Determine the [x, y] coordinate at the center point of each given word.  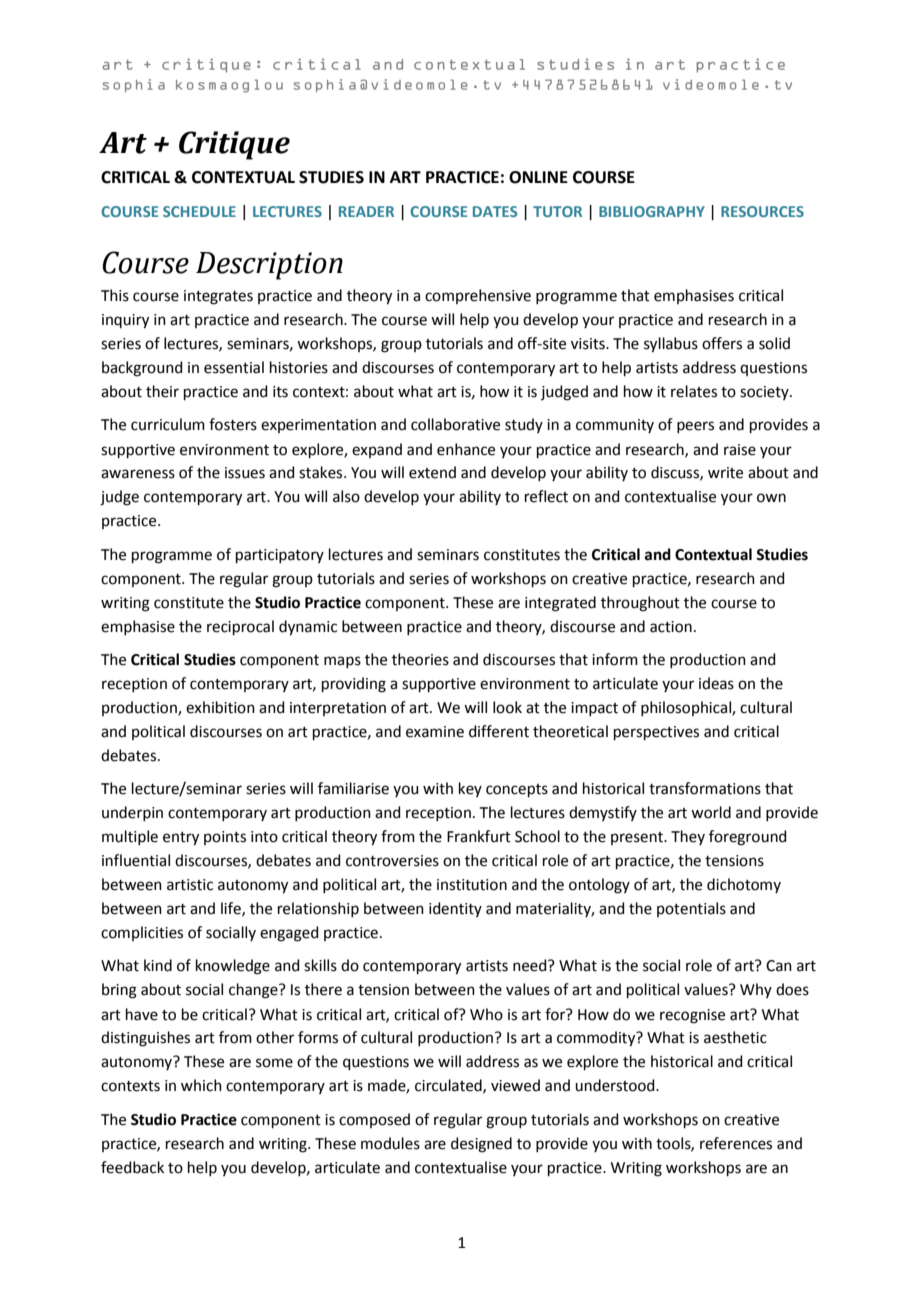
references [736, 1143]
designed [481, 1145]
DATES [495, 211]
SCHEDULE [199, 211]
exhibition [220, 707]
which [201, 1085]
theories [420, 659]
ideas [716, 683]
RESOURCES [762, 211]
